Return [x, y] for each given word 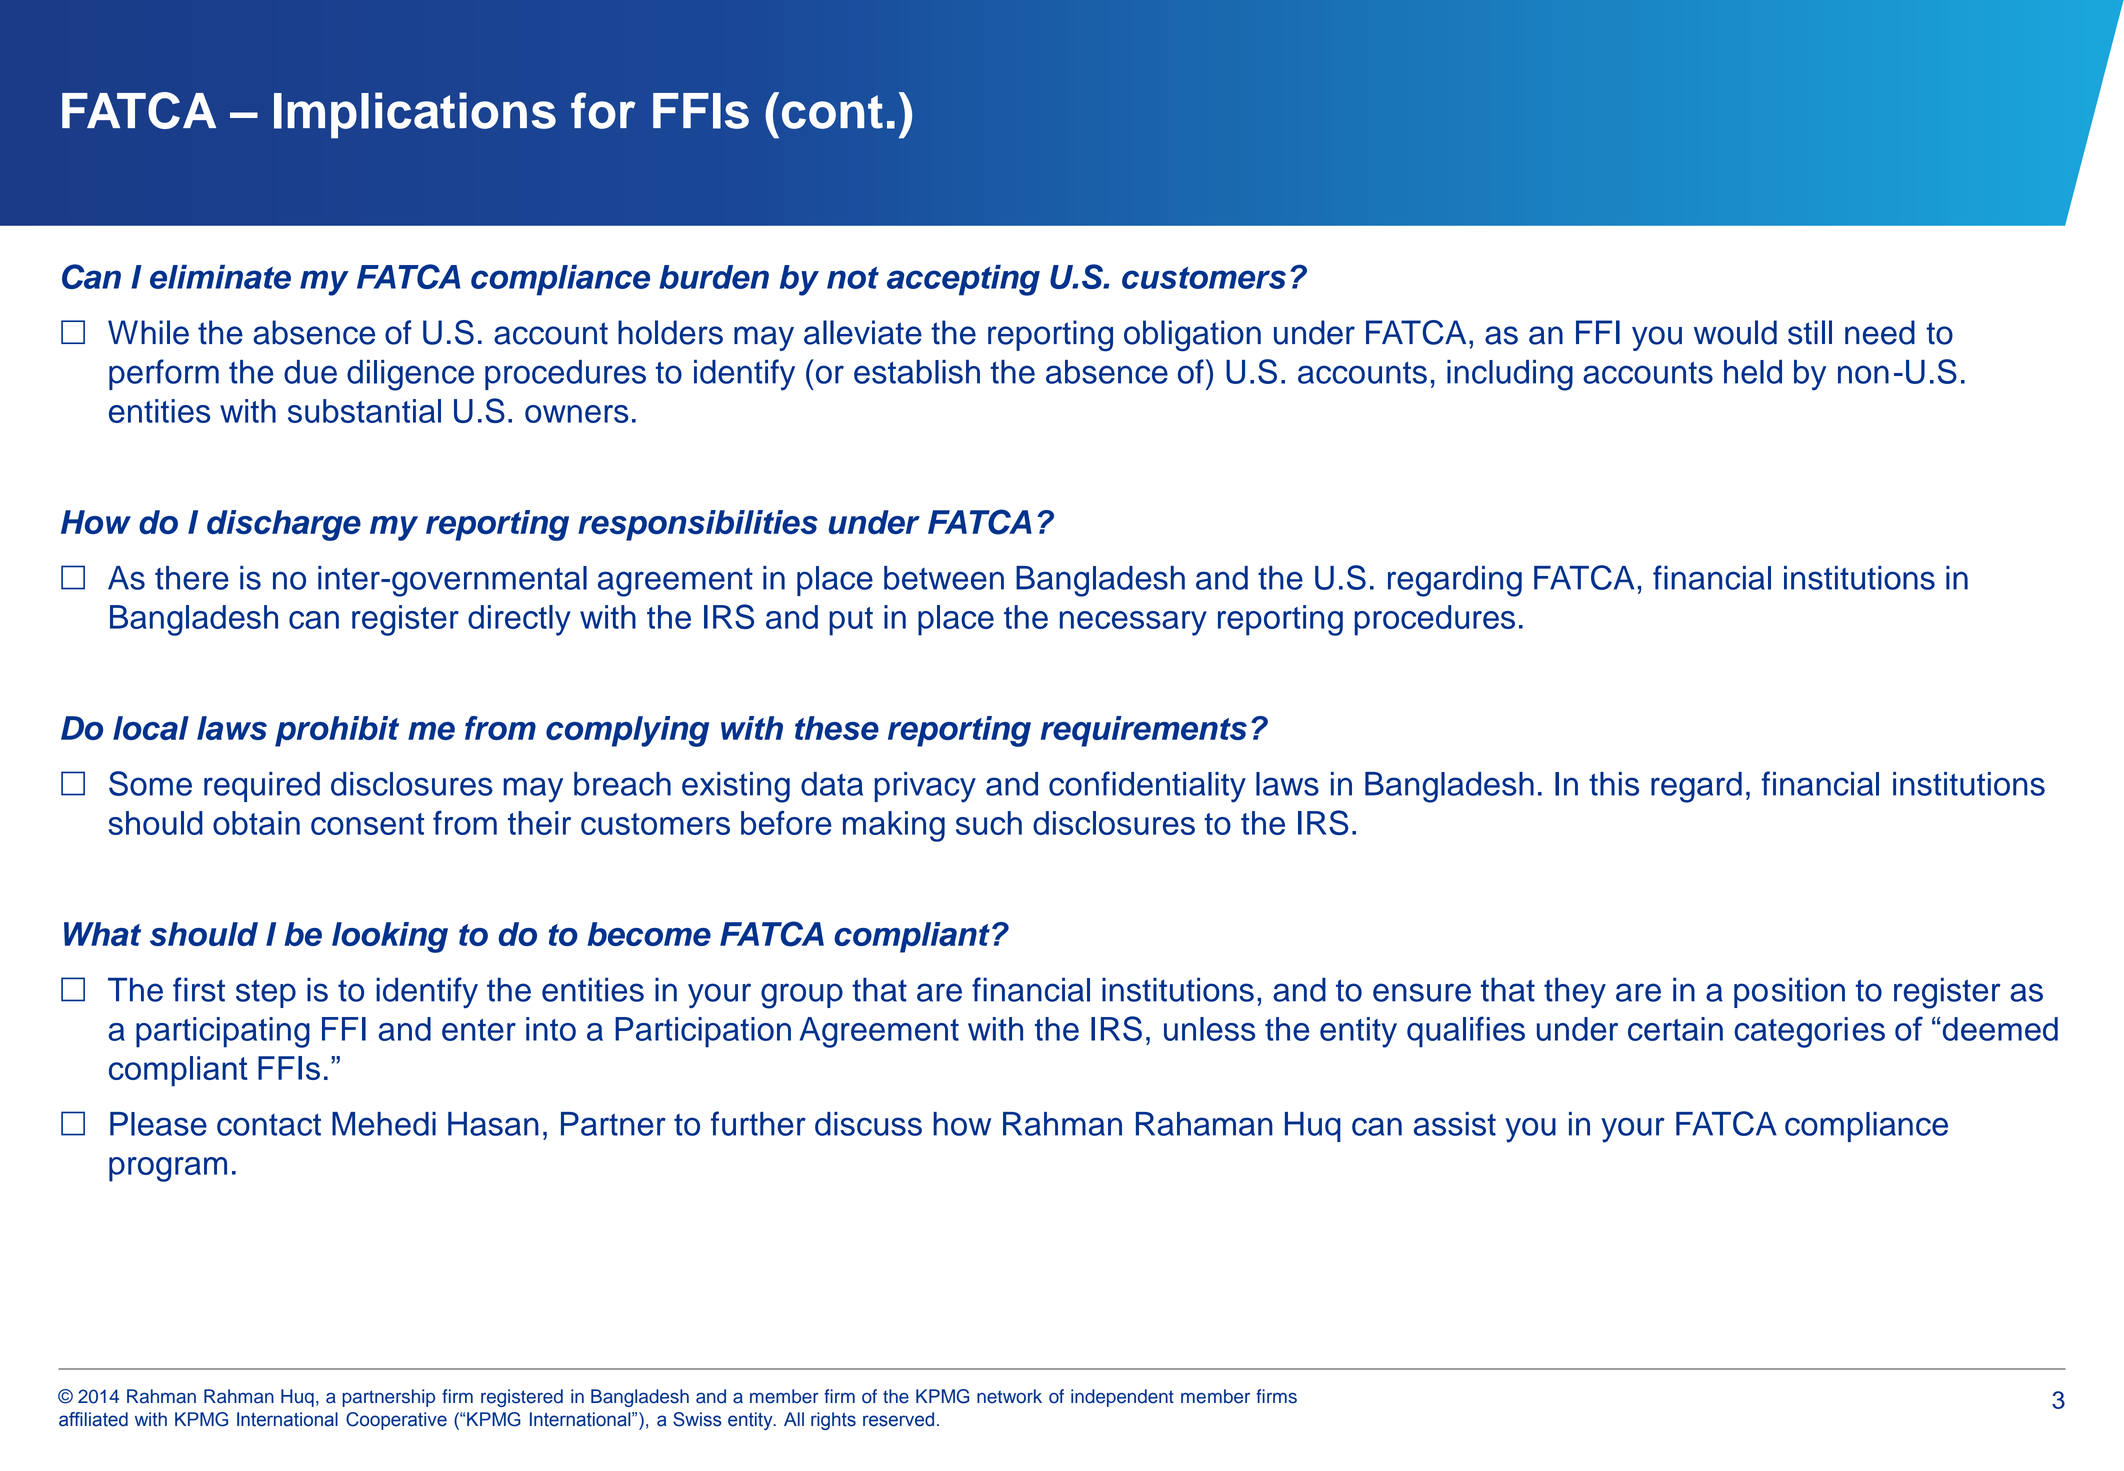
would [1735, 332]
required [262, 787]
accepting [963, 280]
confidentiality [1147, 787]
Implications [415, 115]
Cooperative [396, 1421]
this [1614, 784]
